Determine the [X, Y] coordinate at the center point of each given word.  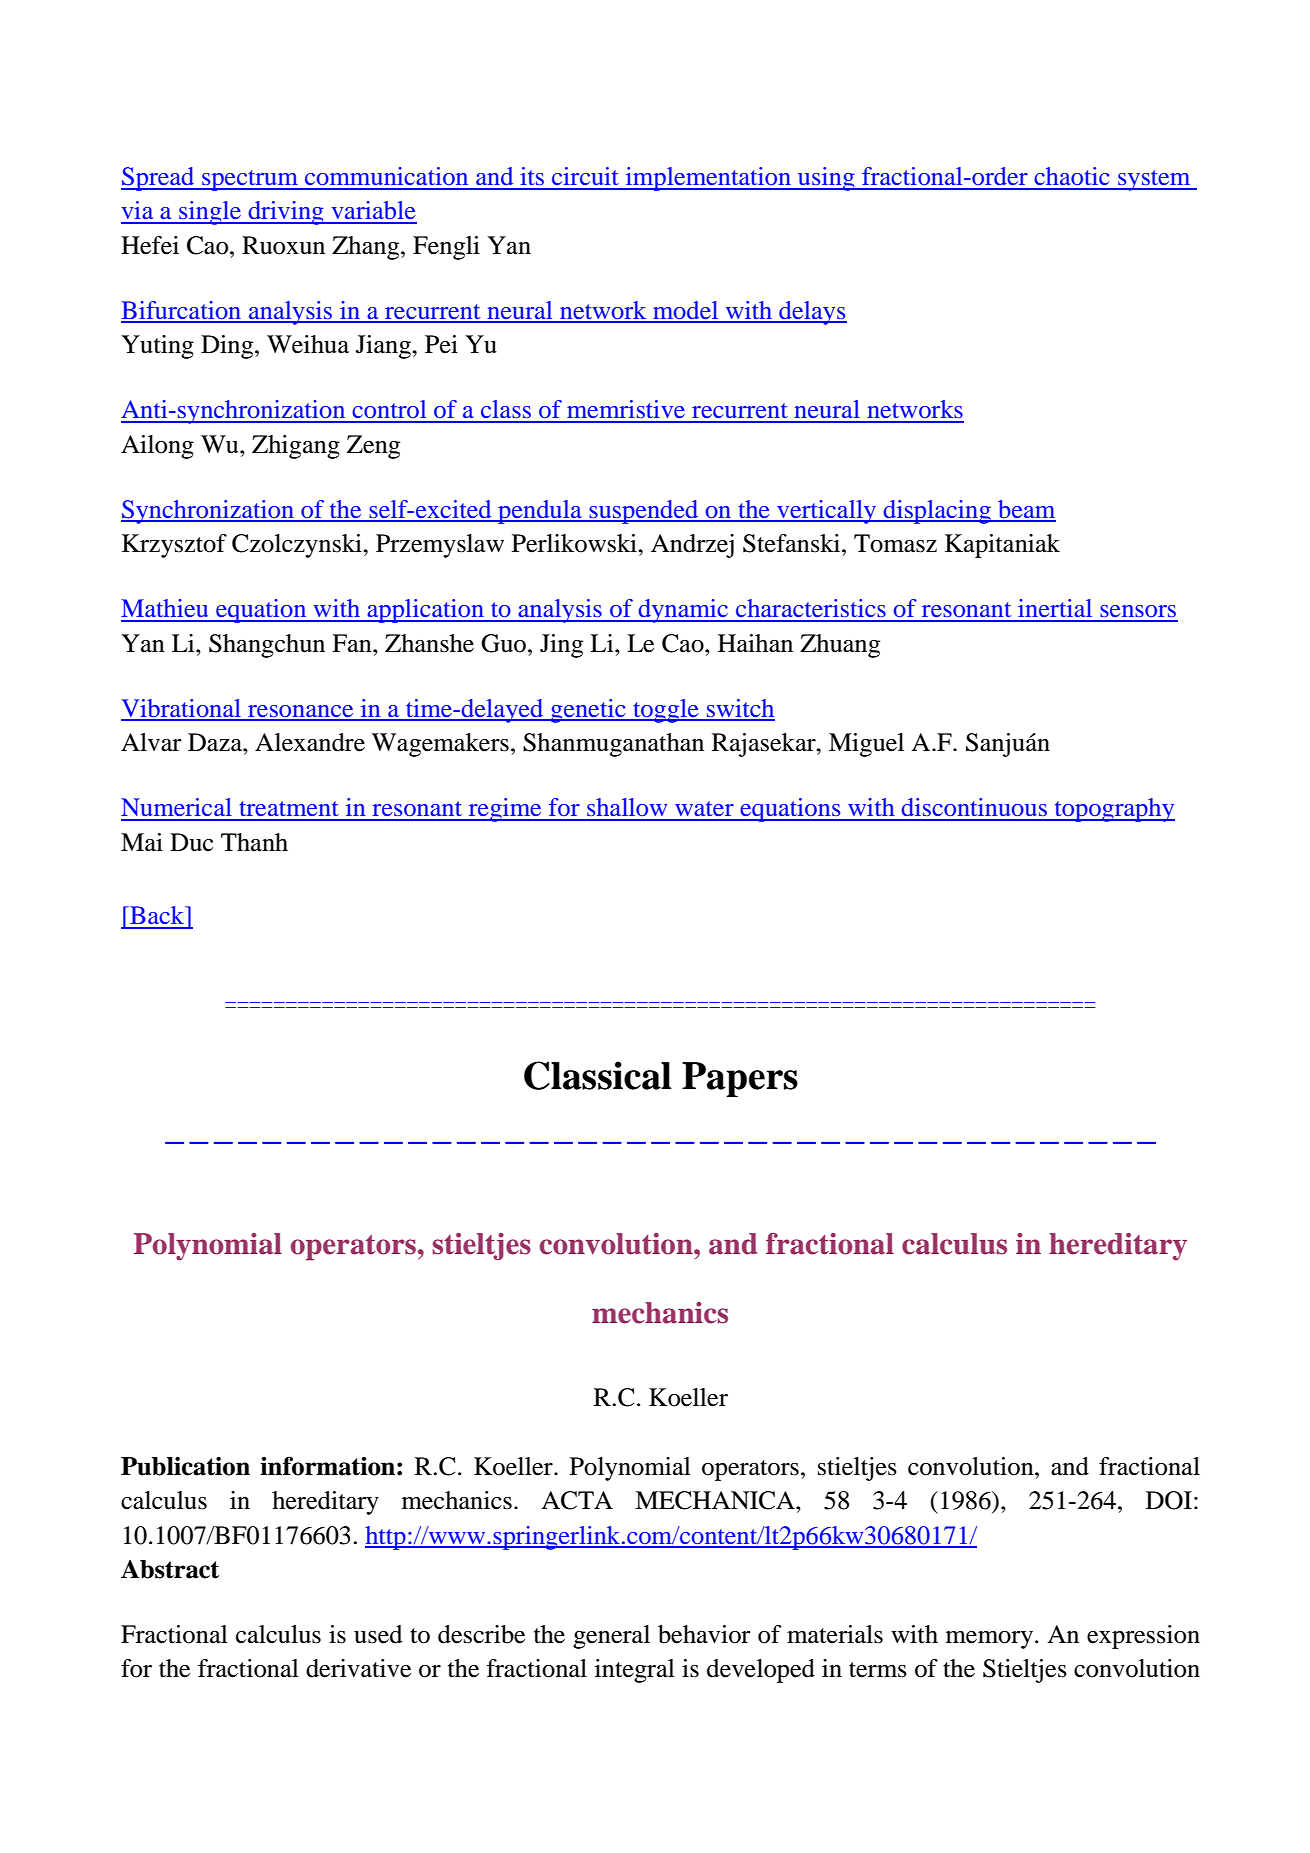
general [611, 1637]
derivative [358, 1668]
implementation [708, 179]
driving [286, 213]
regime [505, 810]
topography [1113, 810]
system [1154, 180]
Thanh [254, 842]
